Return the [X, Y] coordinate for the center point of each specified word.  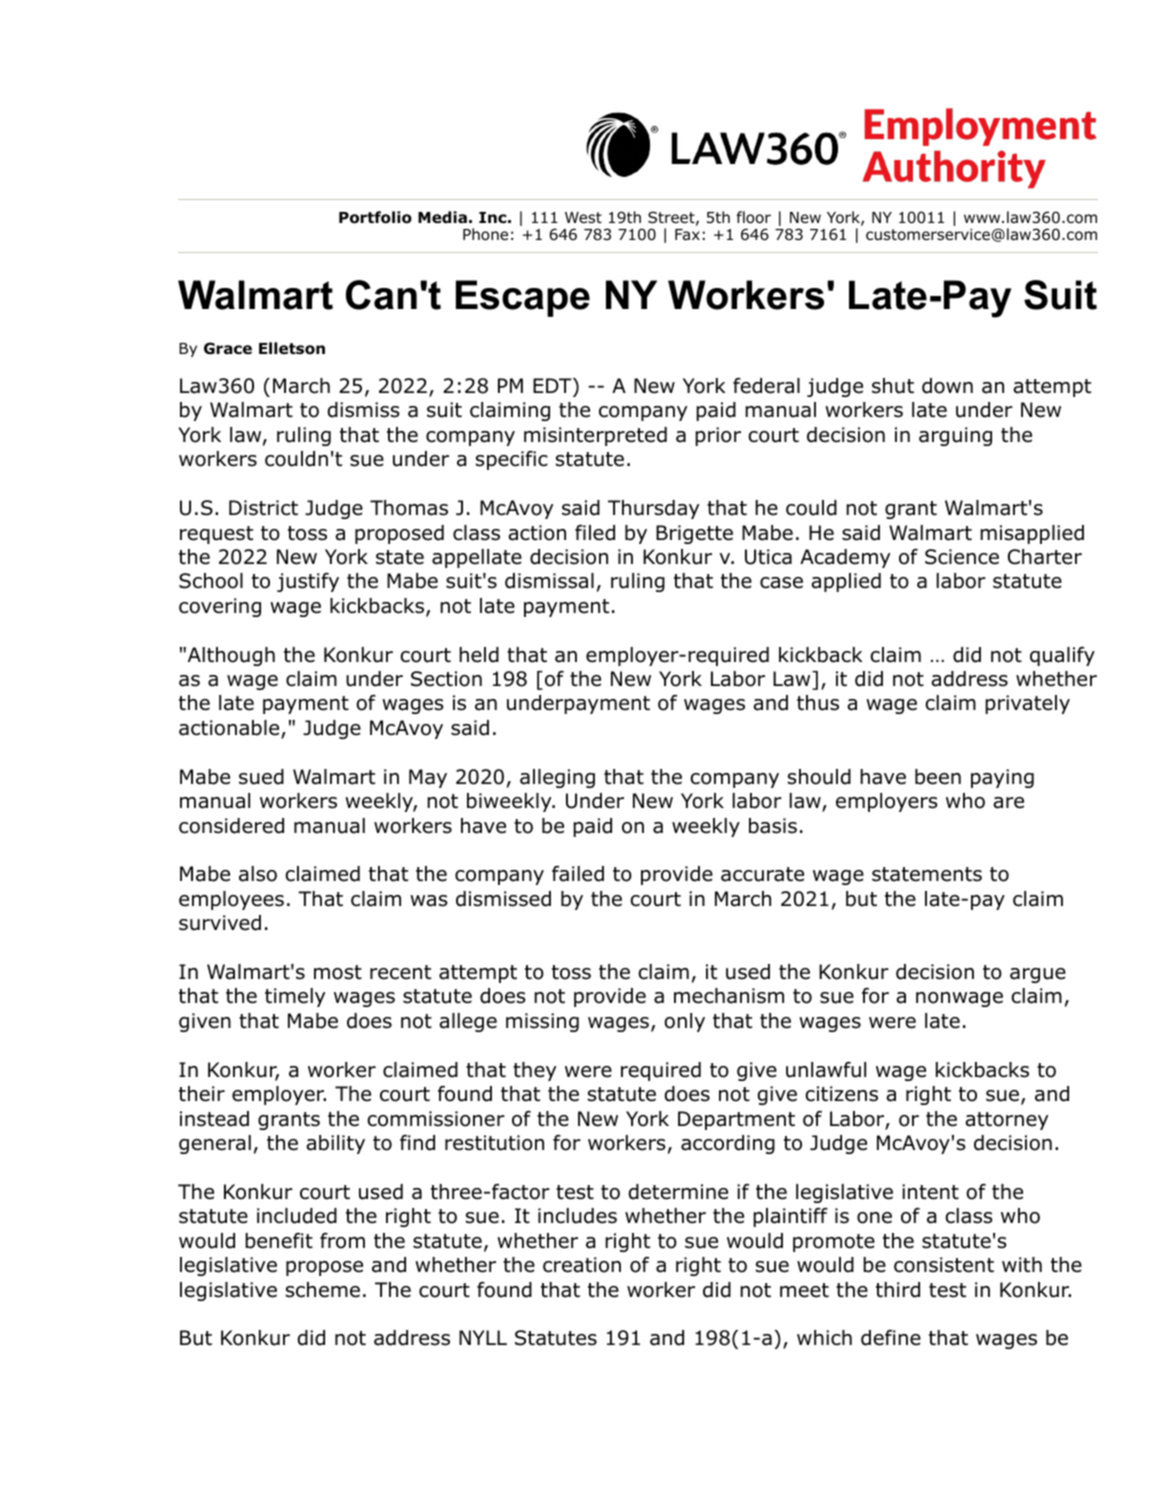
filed [595, 533]
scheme [323, 1290]
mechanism [729, 996]
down [947, 386]
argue [1038, 975]
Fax [687, 235]
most [338, 972]
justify [308, 582]
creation [582, 1265]
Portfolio [375, 217]
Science [962, 557]
